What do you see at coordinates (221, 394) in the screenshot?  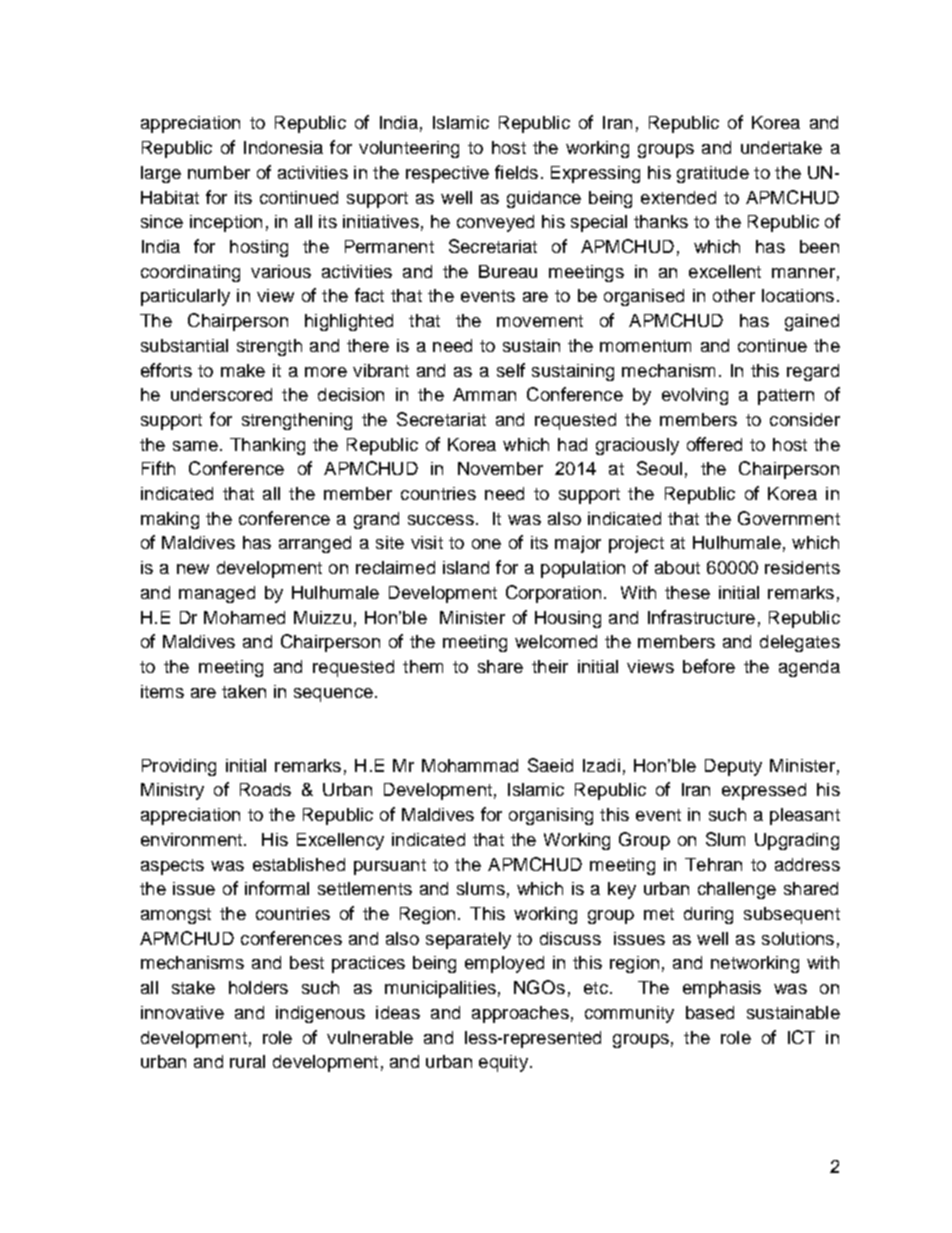 I see `underscored` at bounding box center [221, 394].
